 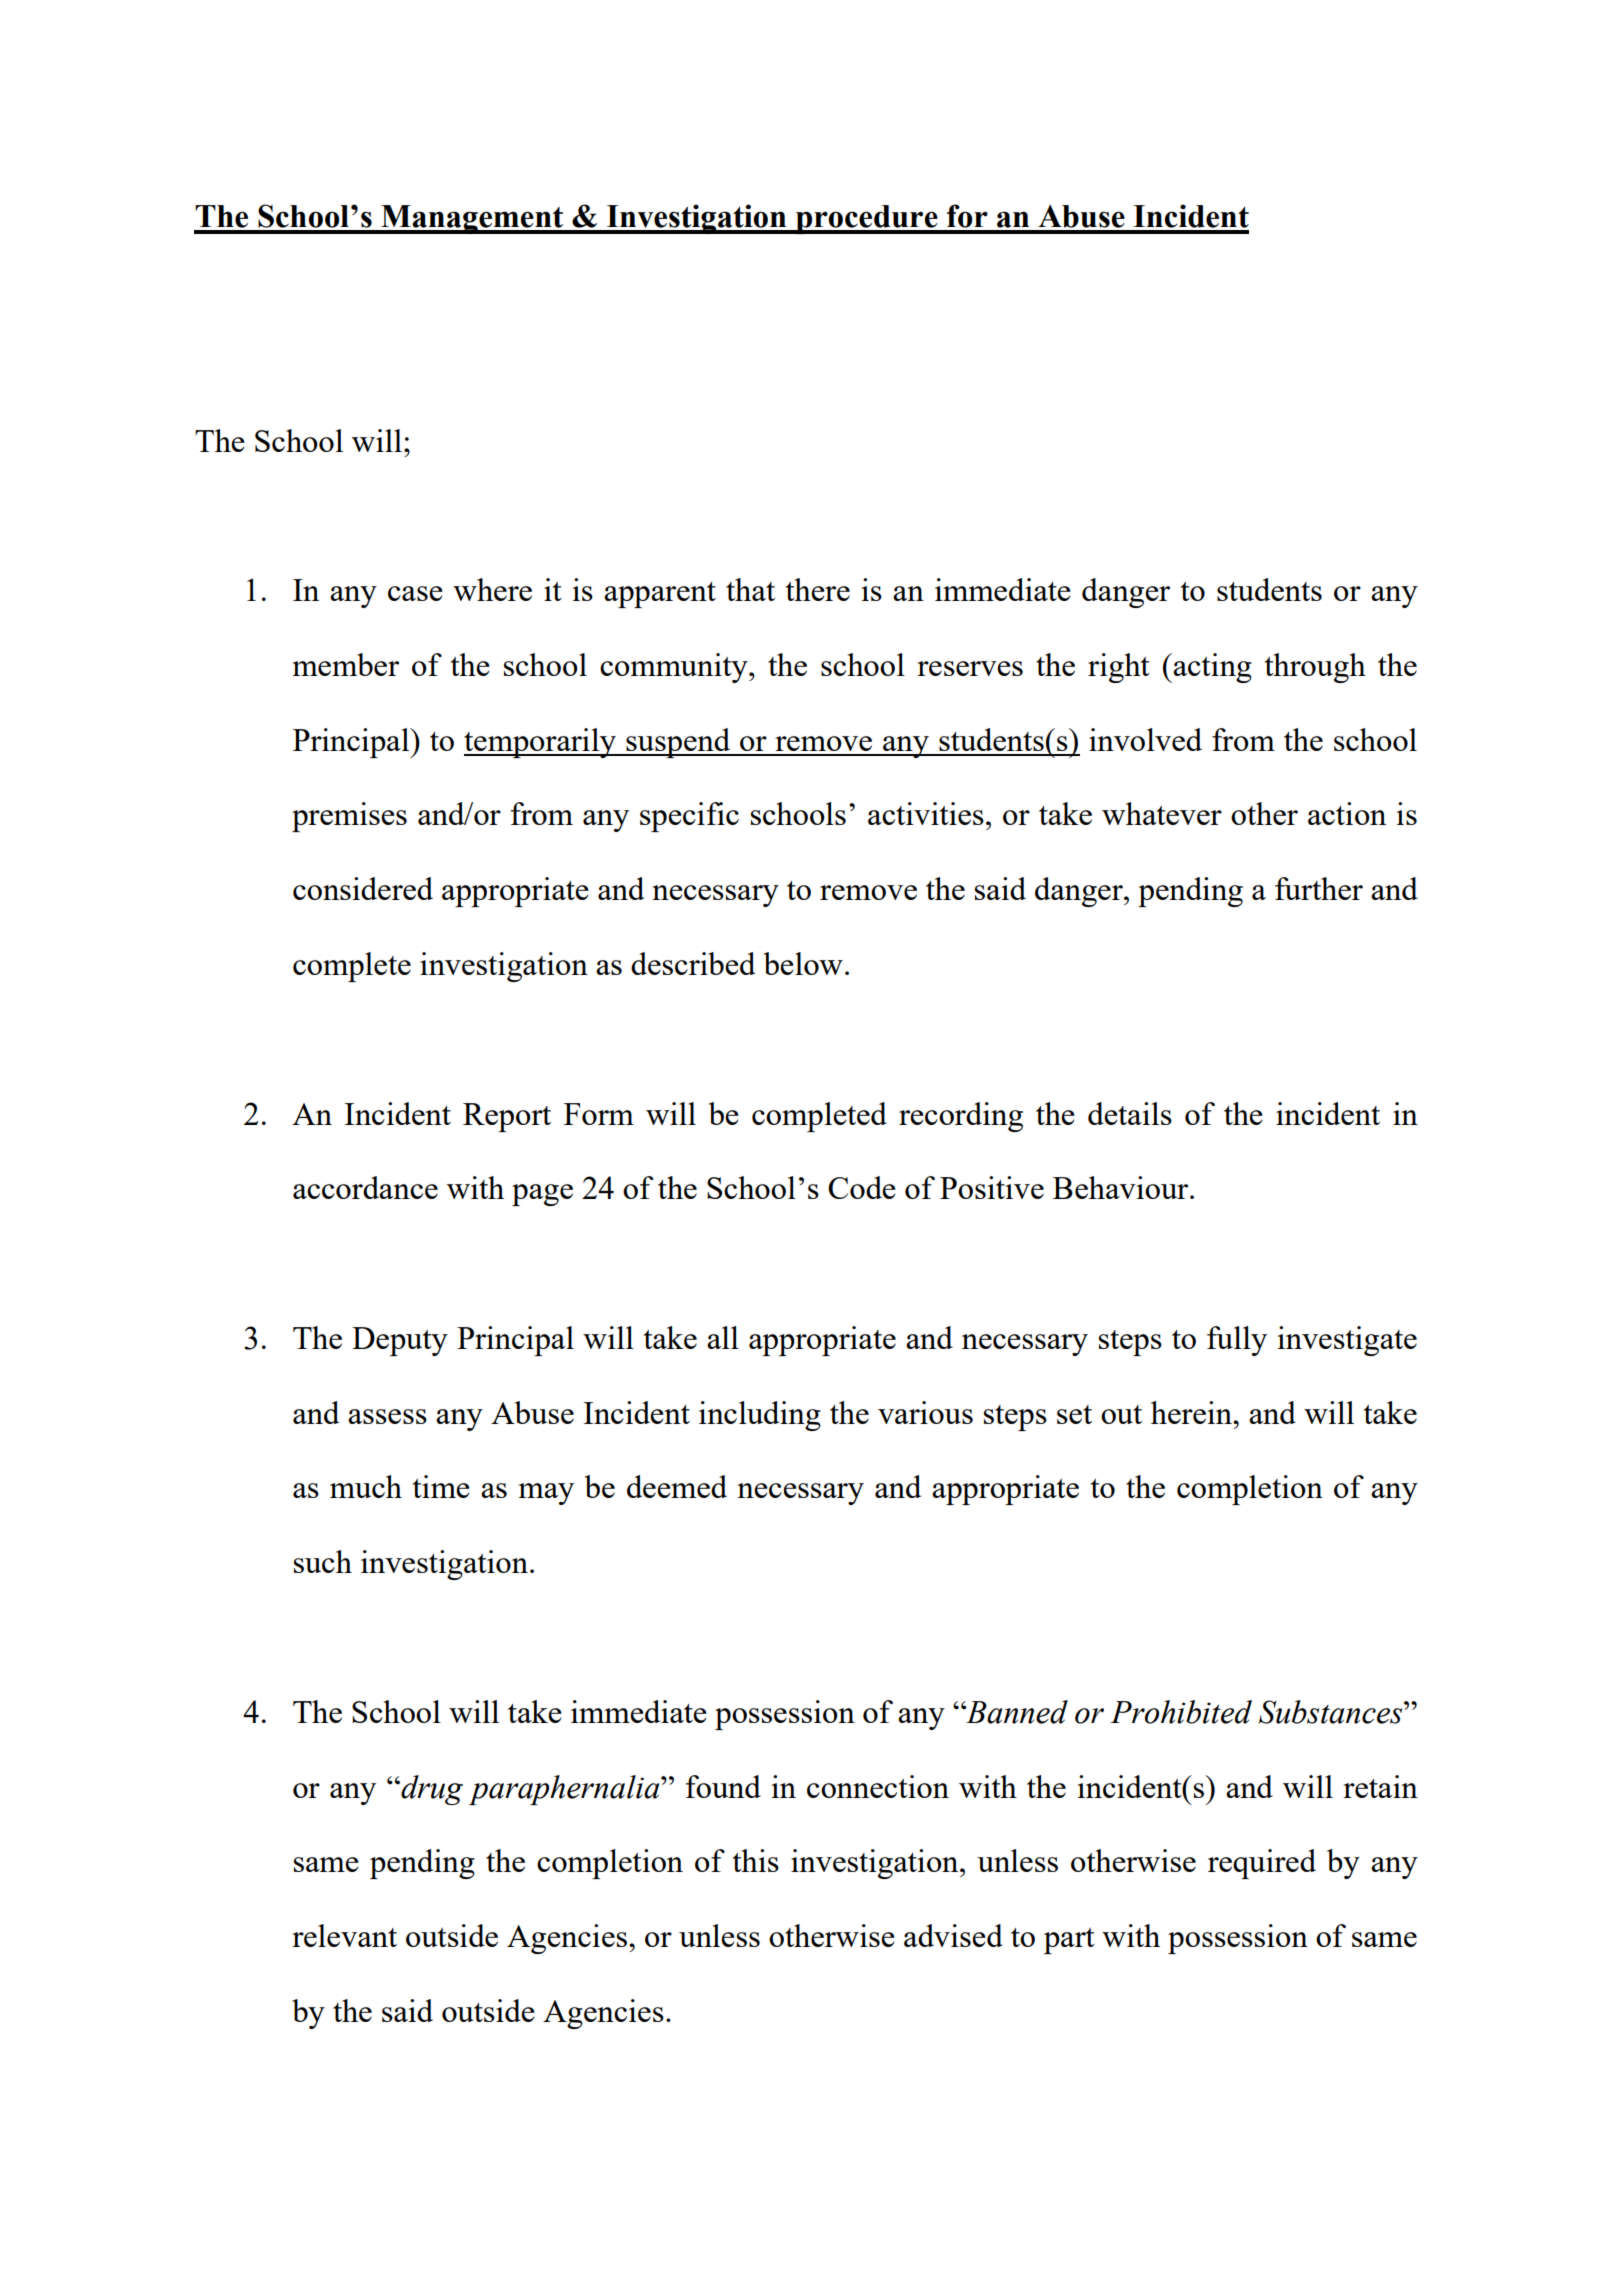 What do you see at coordinates (1237, 1341) in the page?
I see `fully` at bounding box center [1237, 1341].
